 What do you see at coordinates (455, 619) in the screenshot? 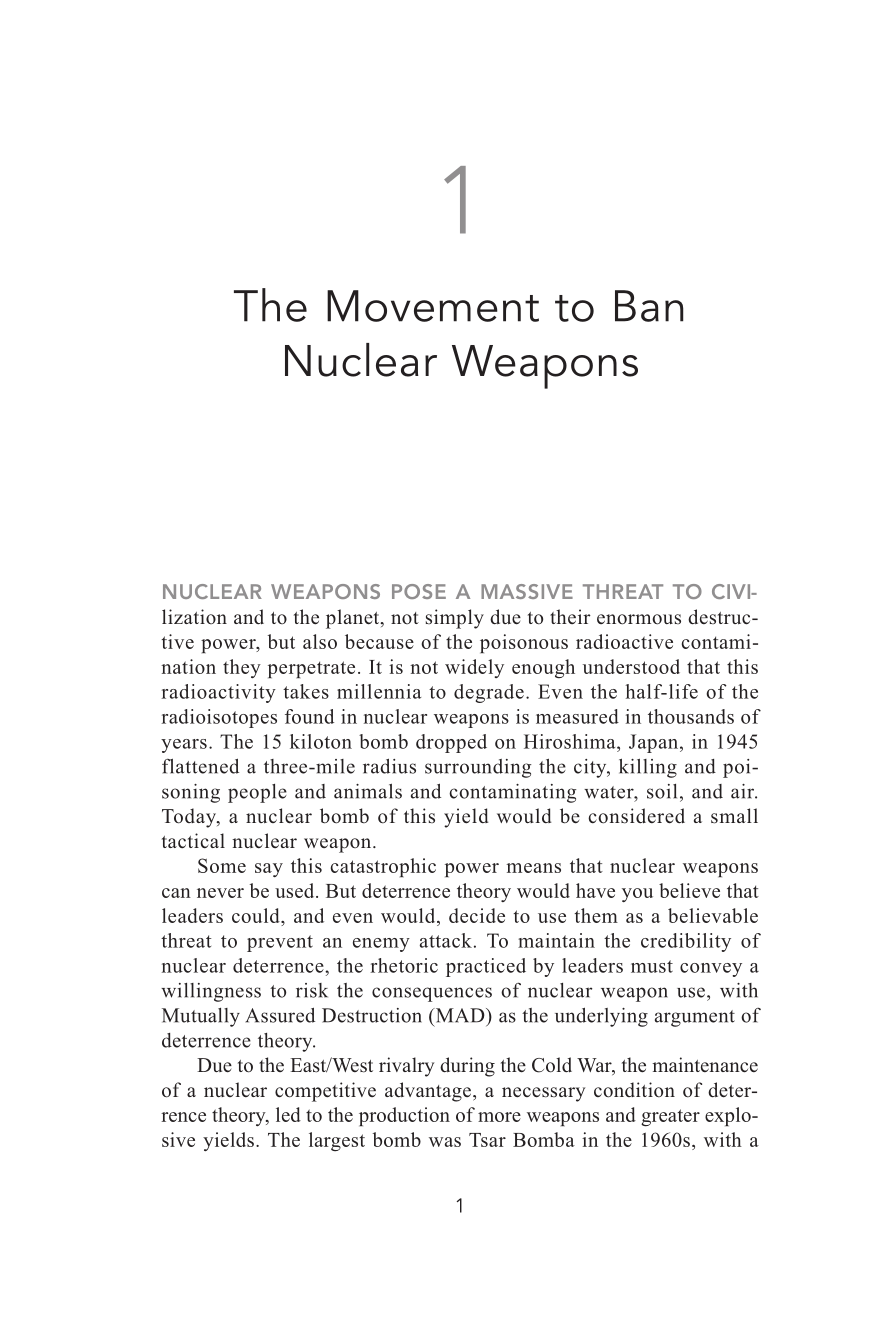
I see `simply` at bounding box center [455, 619].
